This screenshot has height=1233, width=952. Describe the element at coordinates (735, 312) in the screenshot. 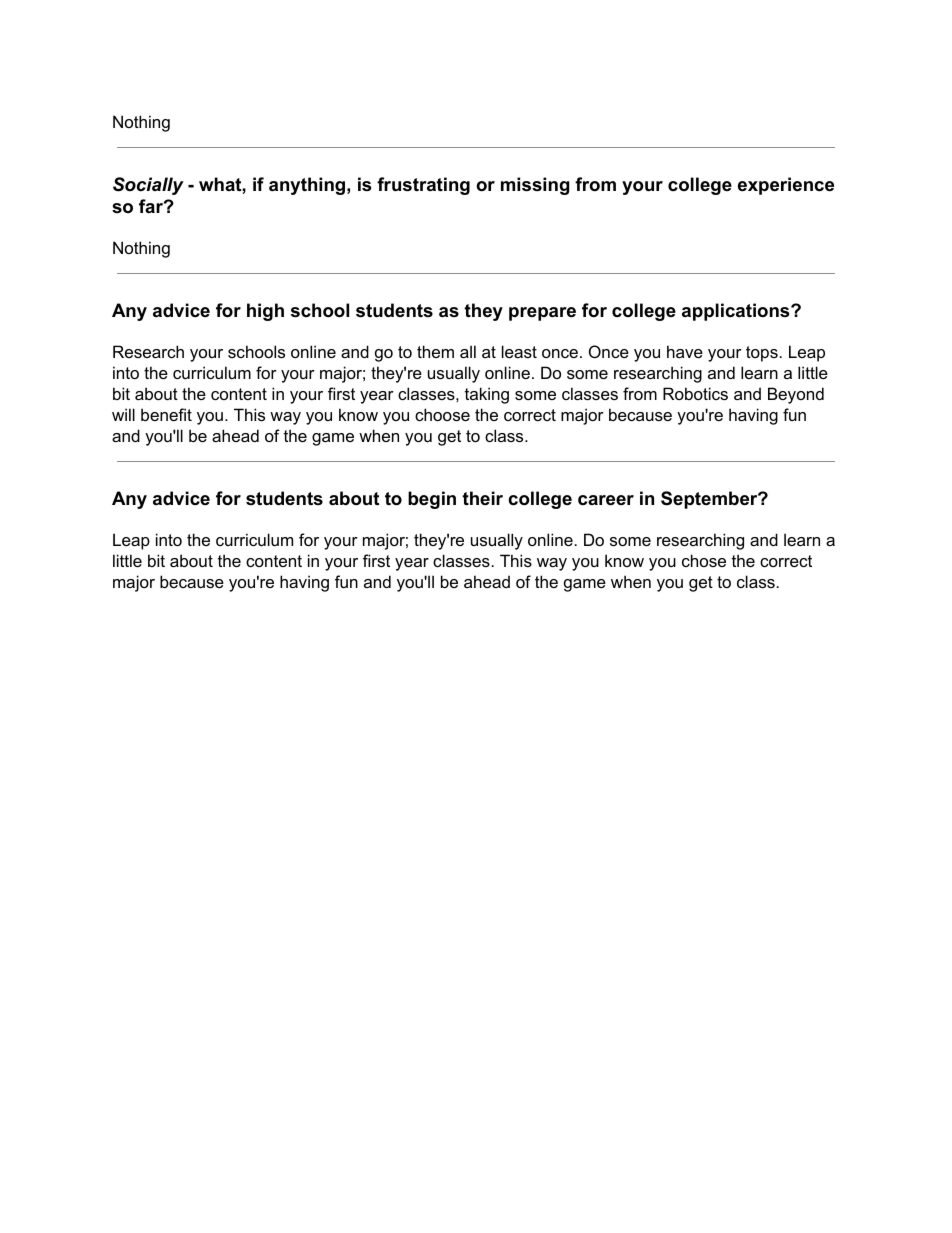

I see `applications` at that location.
